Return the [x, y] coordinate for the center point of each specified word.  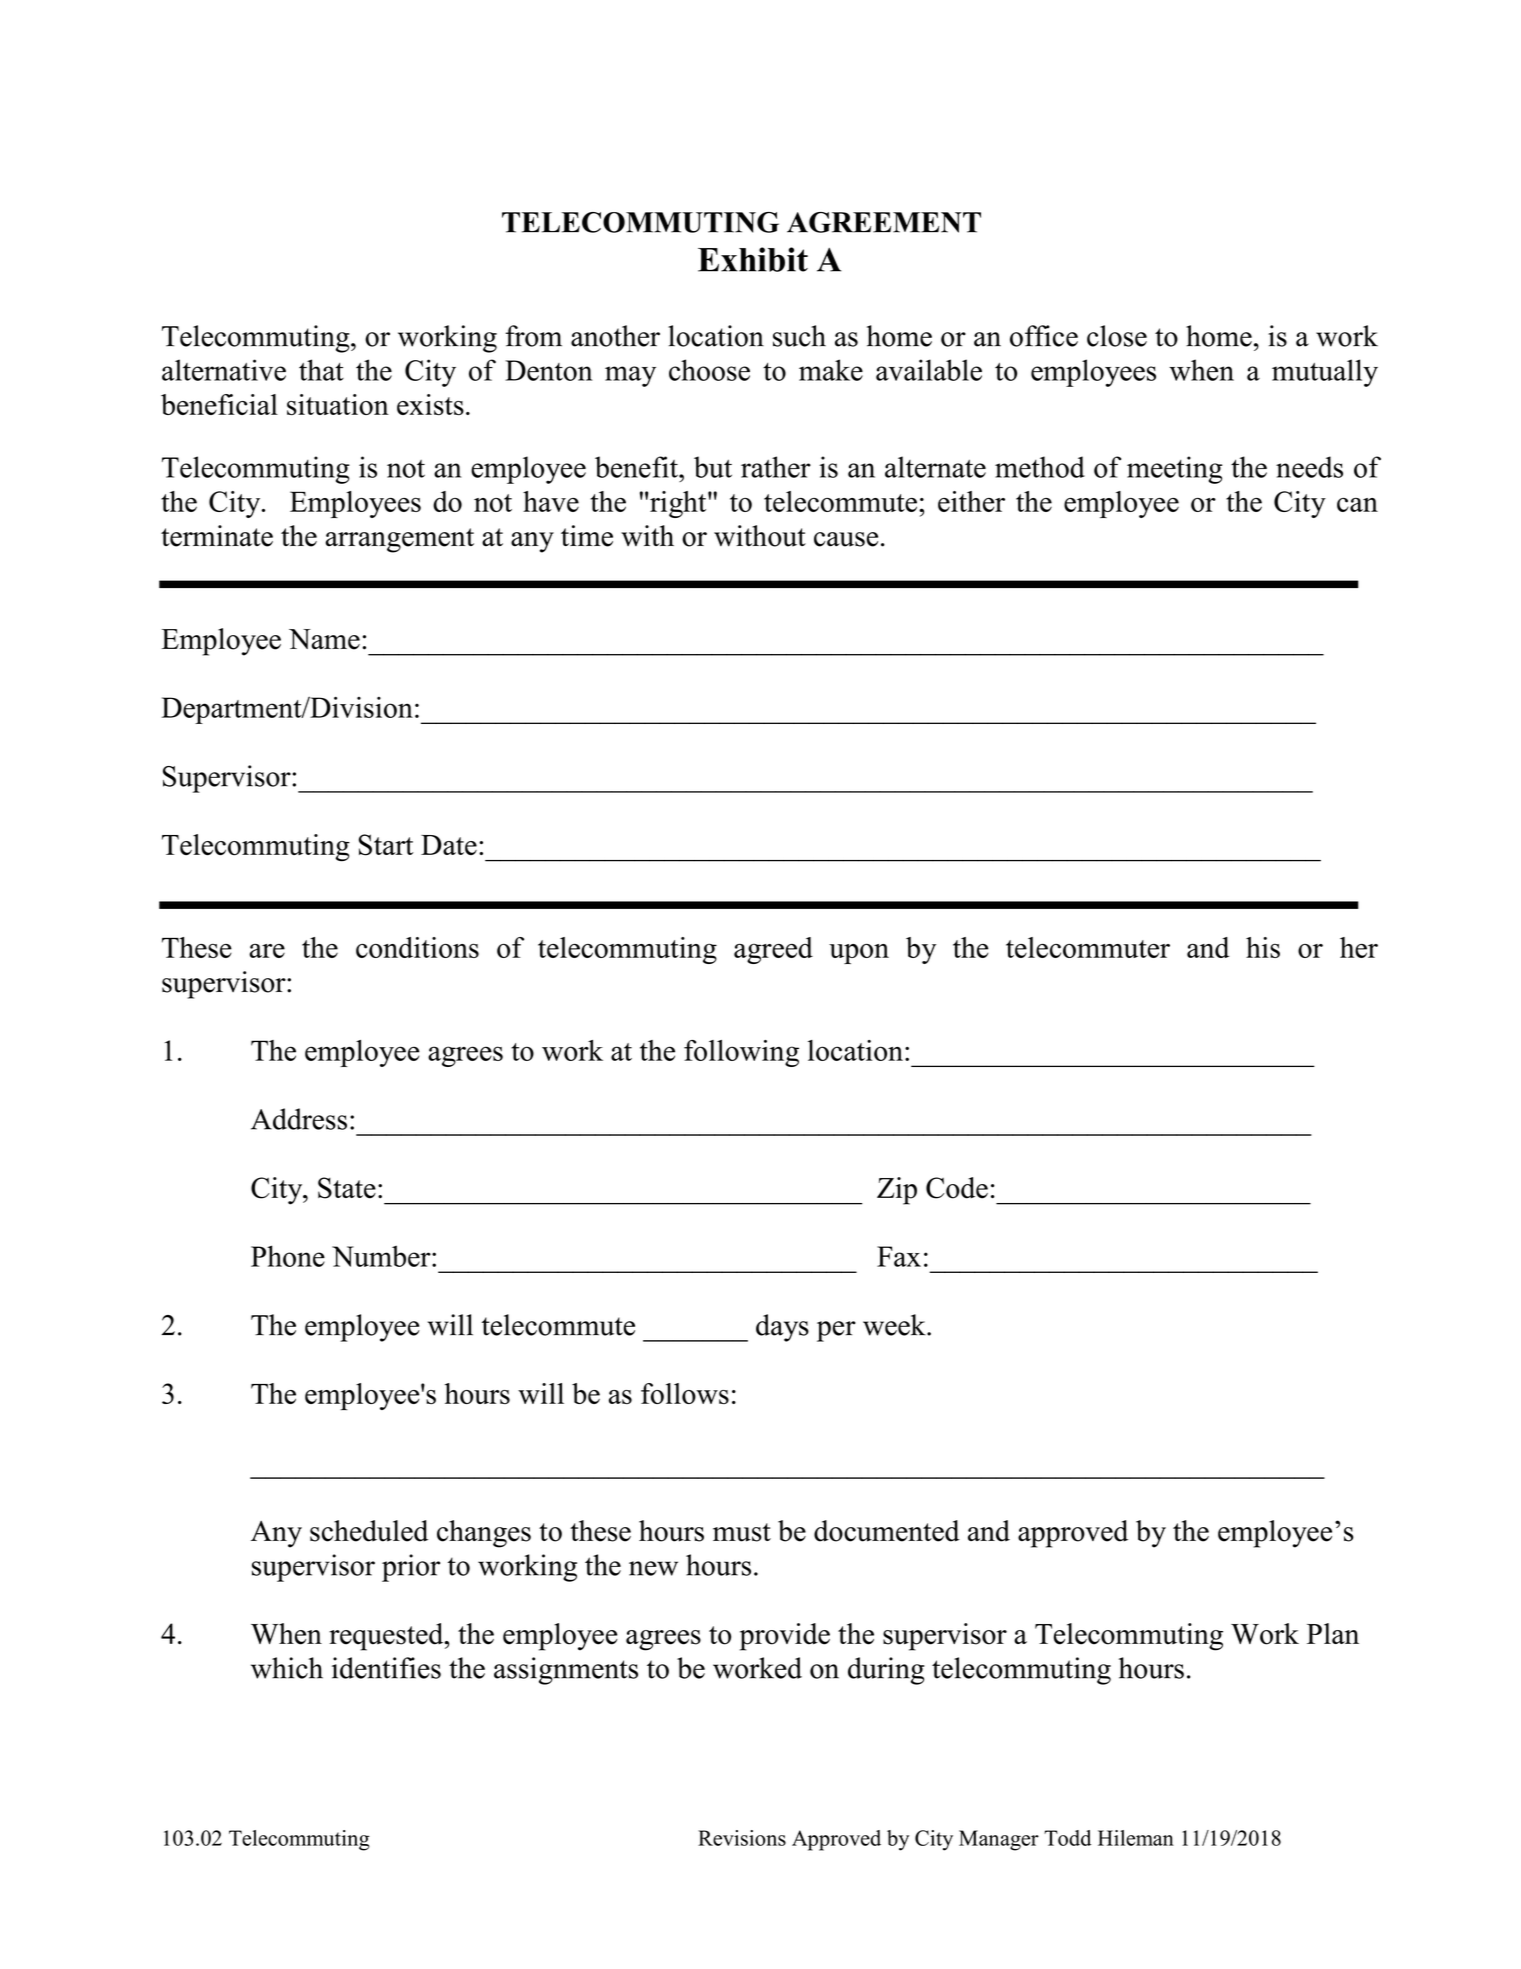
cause [846, 539]
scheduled [369, 1531]
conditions [417, 947]
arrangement [399, 540]
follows [685, 1393]
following [741, 1053]
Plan [1333, 1633]
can [1357, 505]
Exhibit [753, 259]
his [1263, 947]
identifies [386, 1668]
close [1117, 336]
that [321, 370]
